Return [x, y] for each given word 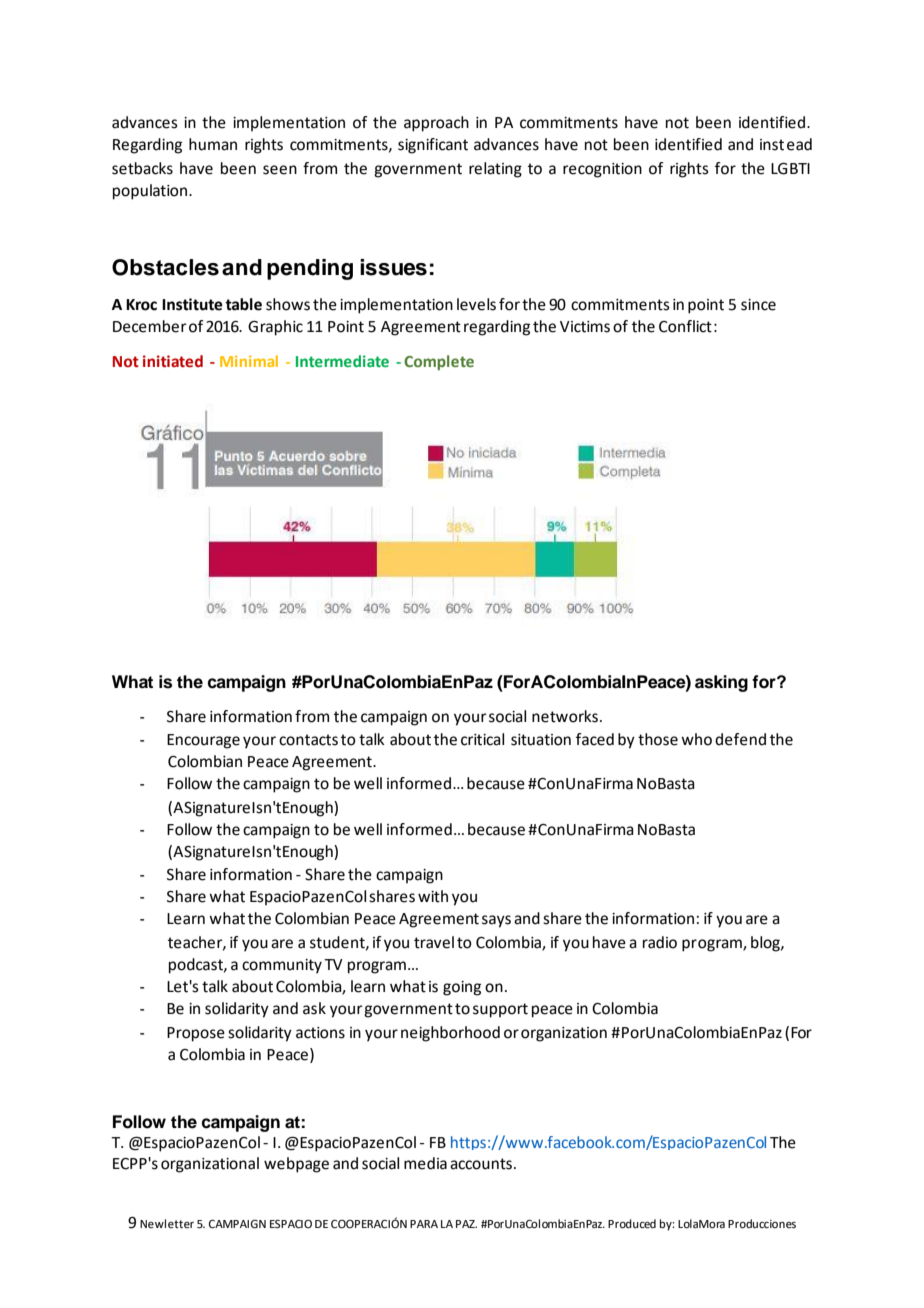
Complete [439, 362]
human [213, 144]
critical [482, 739]
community [282, 966]
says [496, 921]
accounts [482, 1164]
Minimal [249, 361]
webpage [296, 1165]
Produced [632, 1224]
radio [660, 942]
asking [721, 683]
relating [495, 170]
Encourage [203, 741]
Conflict [685, 326]
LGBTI [790, 169]
